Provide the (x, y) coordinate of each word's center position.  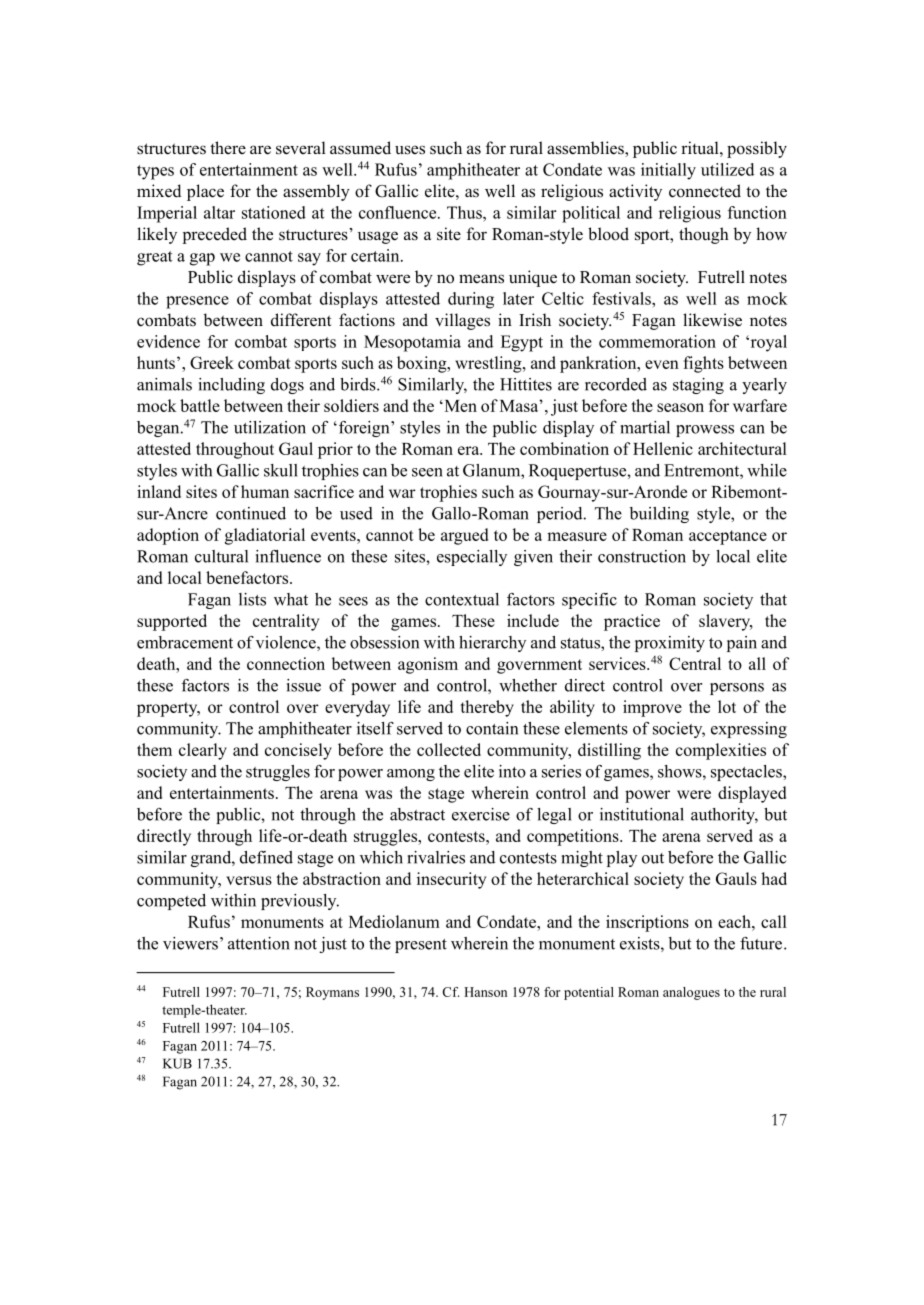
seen (427, 472)
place (205, 192)
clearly (203, 751)
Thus (465, 212)
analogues (691, 993)
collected (449, 749)
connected (705, 191)
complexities (721, 751)
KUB (177, 1063)
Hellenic (663, 448)
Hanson (485, 992)
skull (281, 470)
